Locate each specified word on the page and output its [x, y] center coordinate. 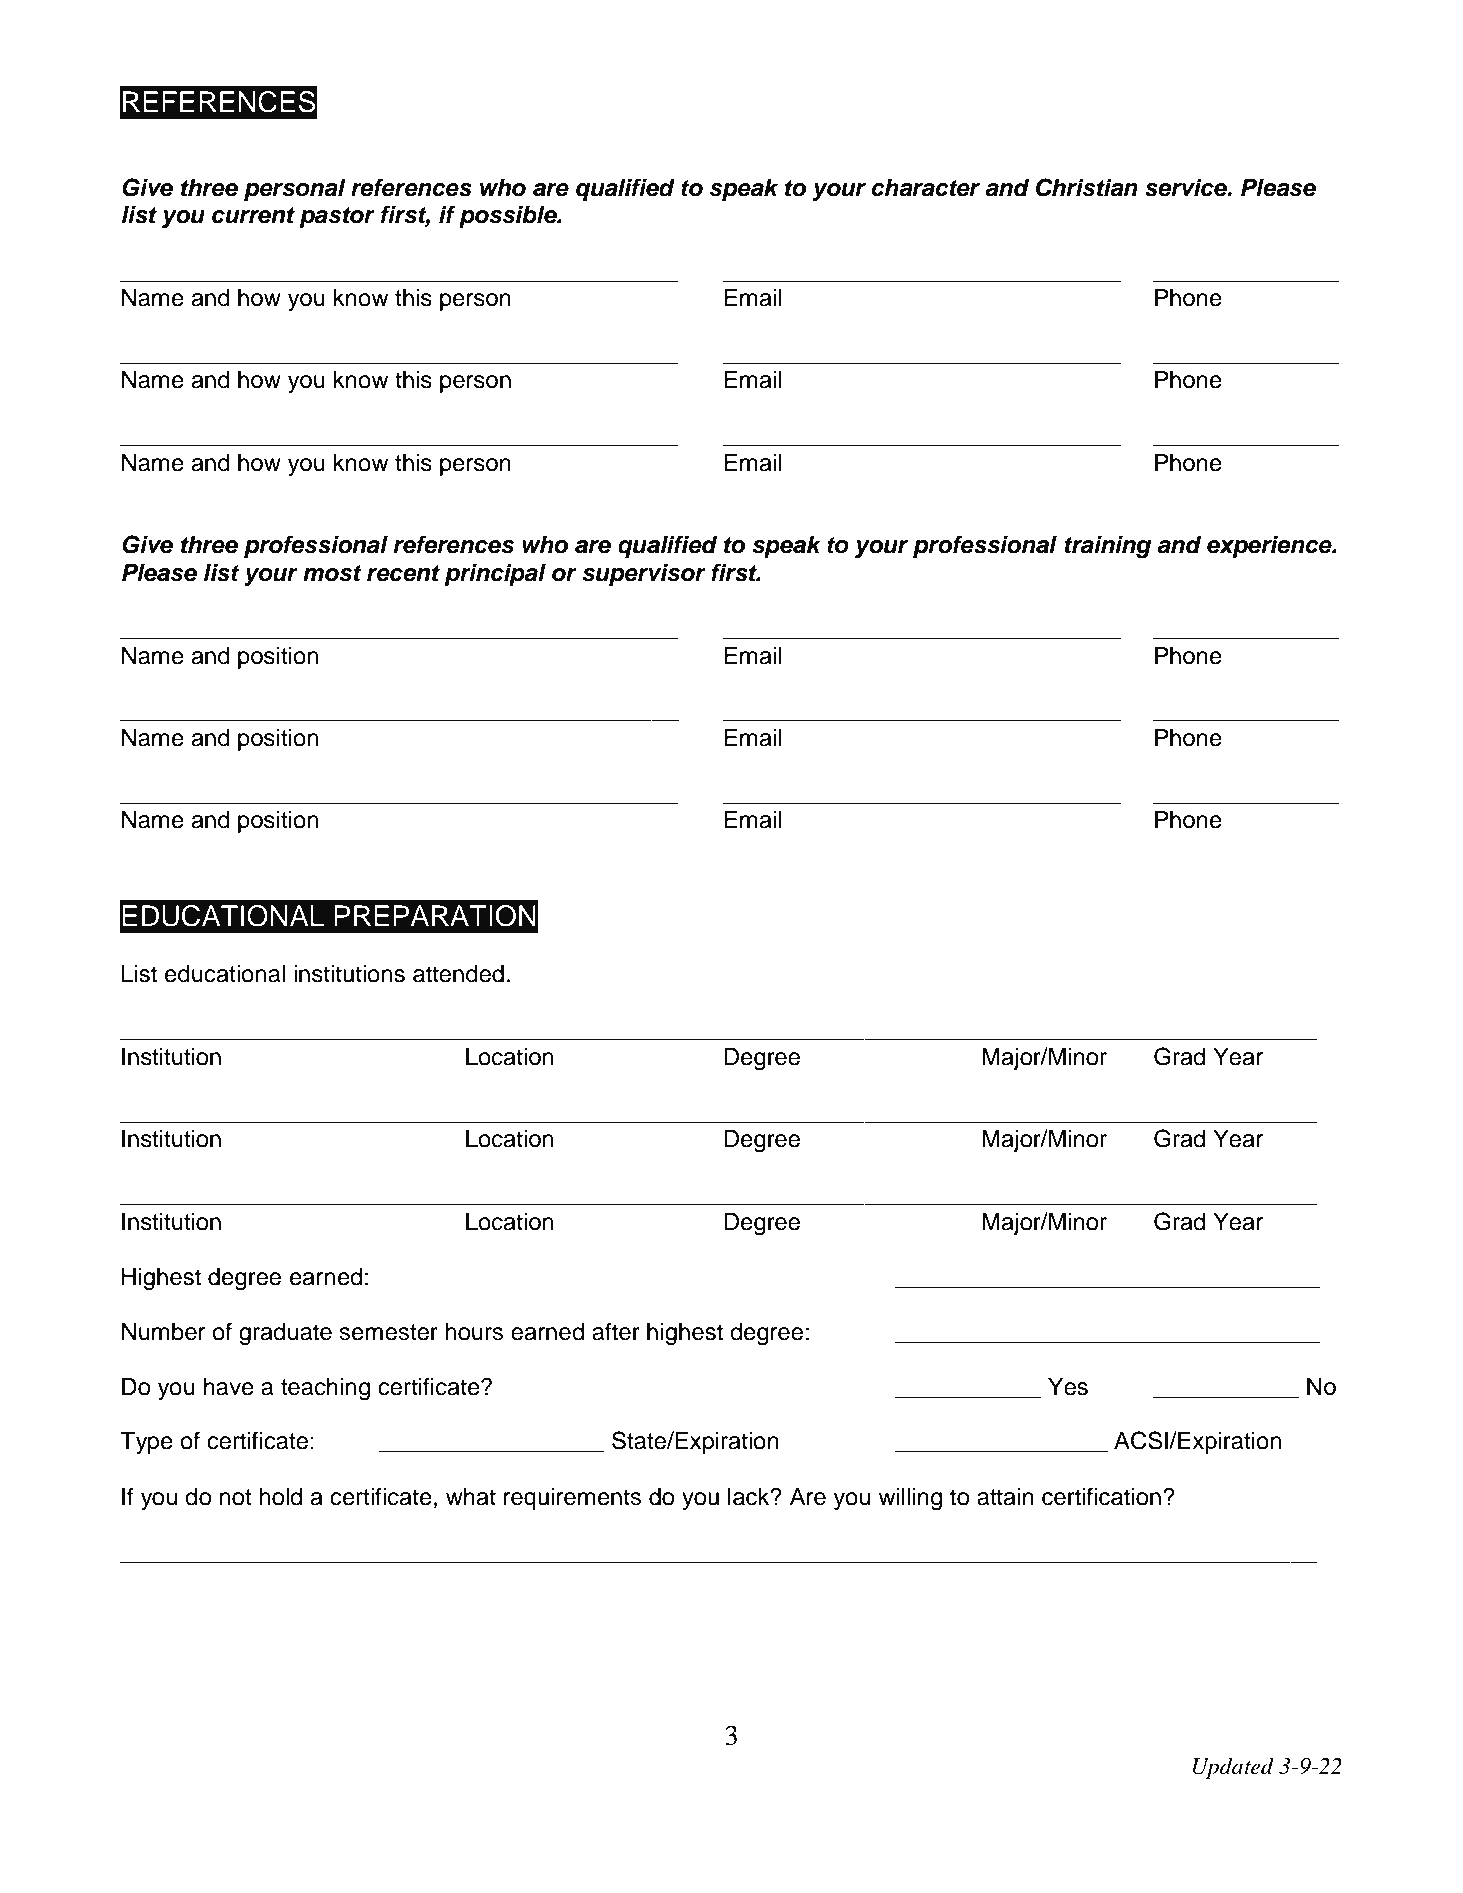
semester [388, 1332]
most [332, 573]
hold [280, 1497]
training [1107, 546]
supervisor [644, 574]
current [253, 215]
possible [509, 216]
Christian [1087, 187]
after [616, 1331]
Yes [1068, 1387]
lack [750, 1497]
